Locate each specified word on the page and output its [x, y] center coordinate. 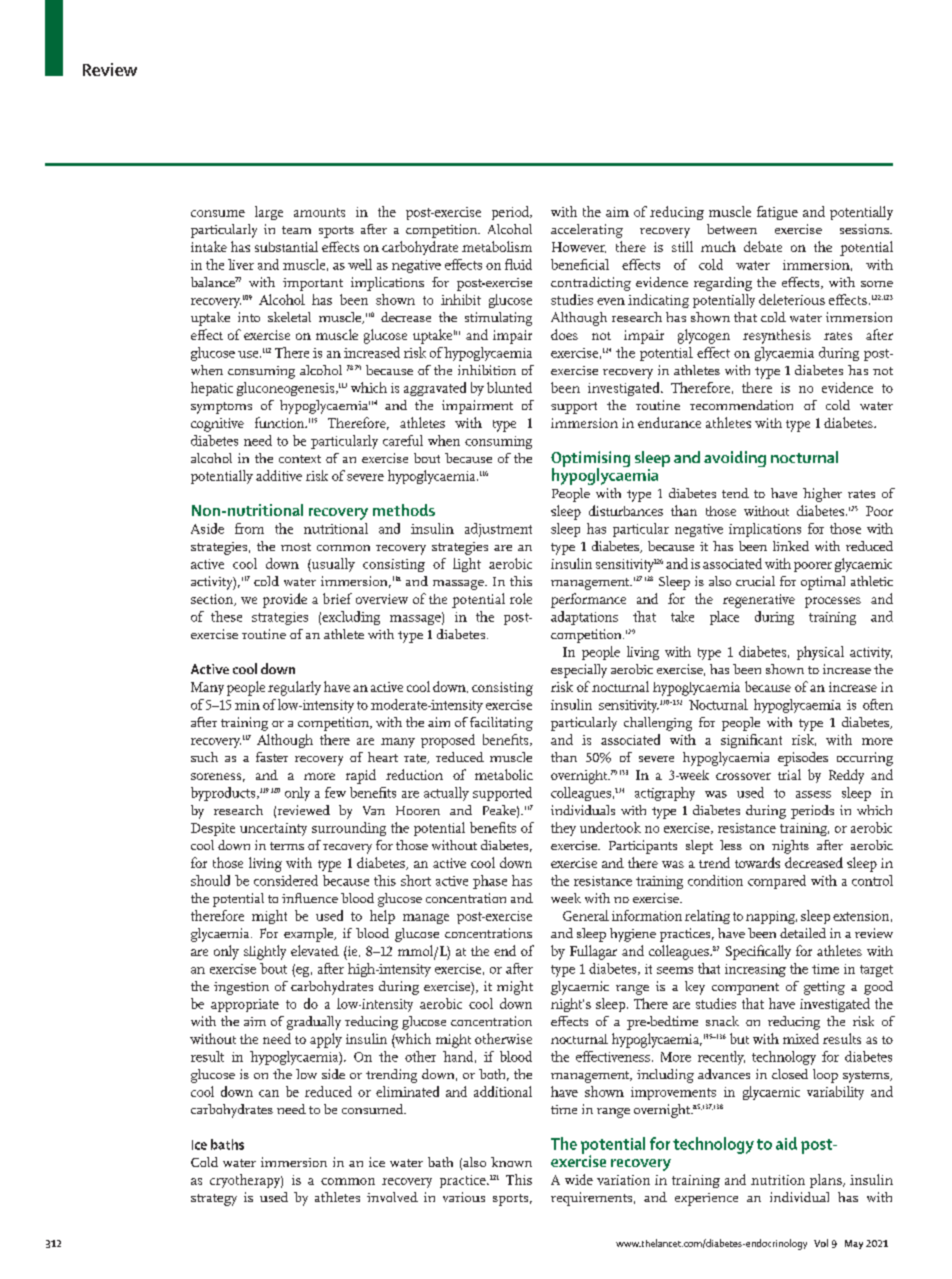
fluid [518, 264]
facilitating [501, 724]
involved [392, 1197]
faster [272, 757]
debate [763, 246]
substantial [286, 246]
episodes [803, 759]
